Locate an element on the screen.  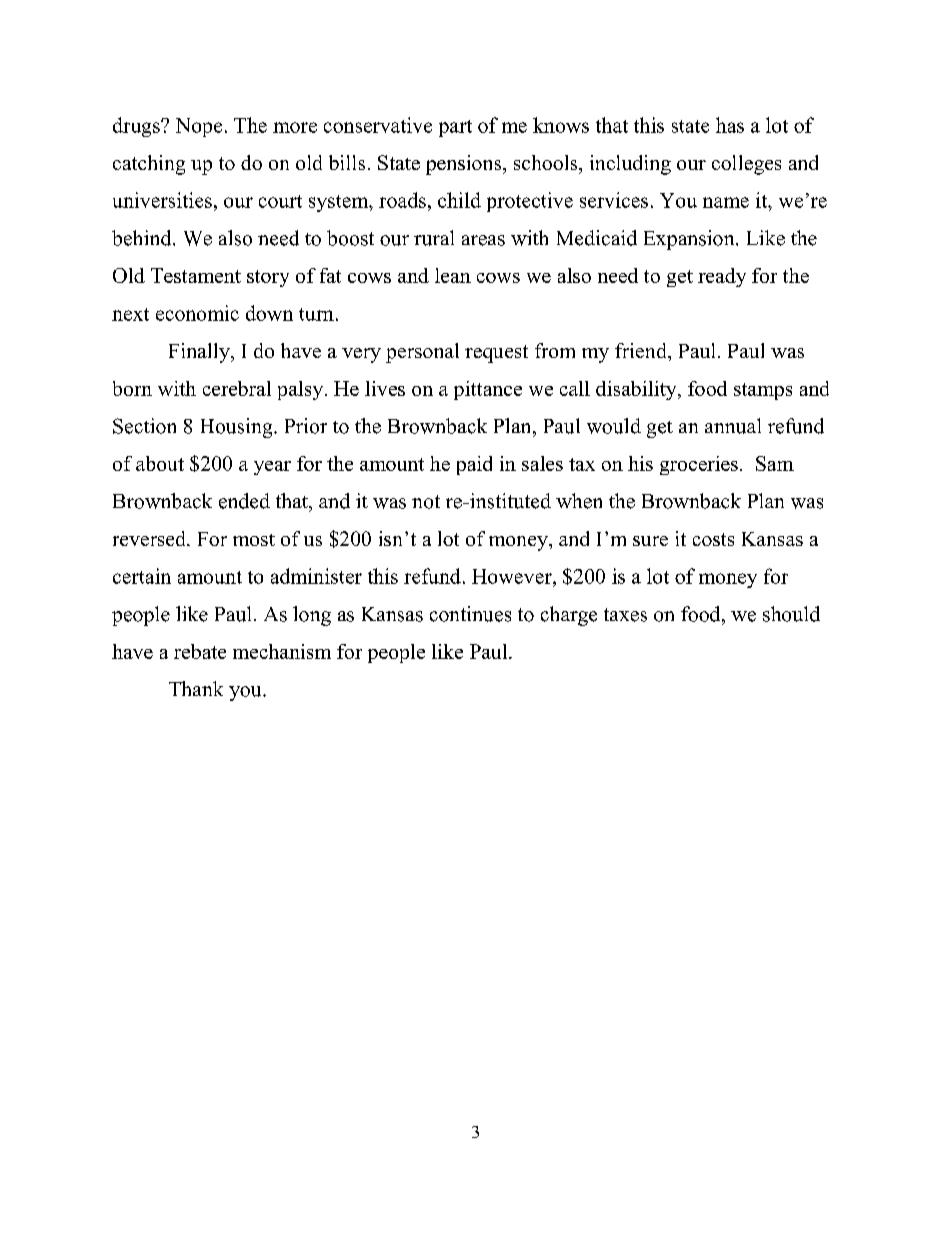
Finally is located at coordinates (200, 353).
